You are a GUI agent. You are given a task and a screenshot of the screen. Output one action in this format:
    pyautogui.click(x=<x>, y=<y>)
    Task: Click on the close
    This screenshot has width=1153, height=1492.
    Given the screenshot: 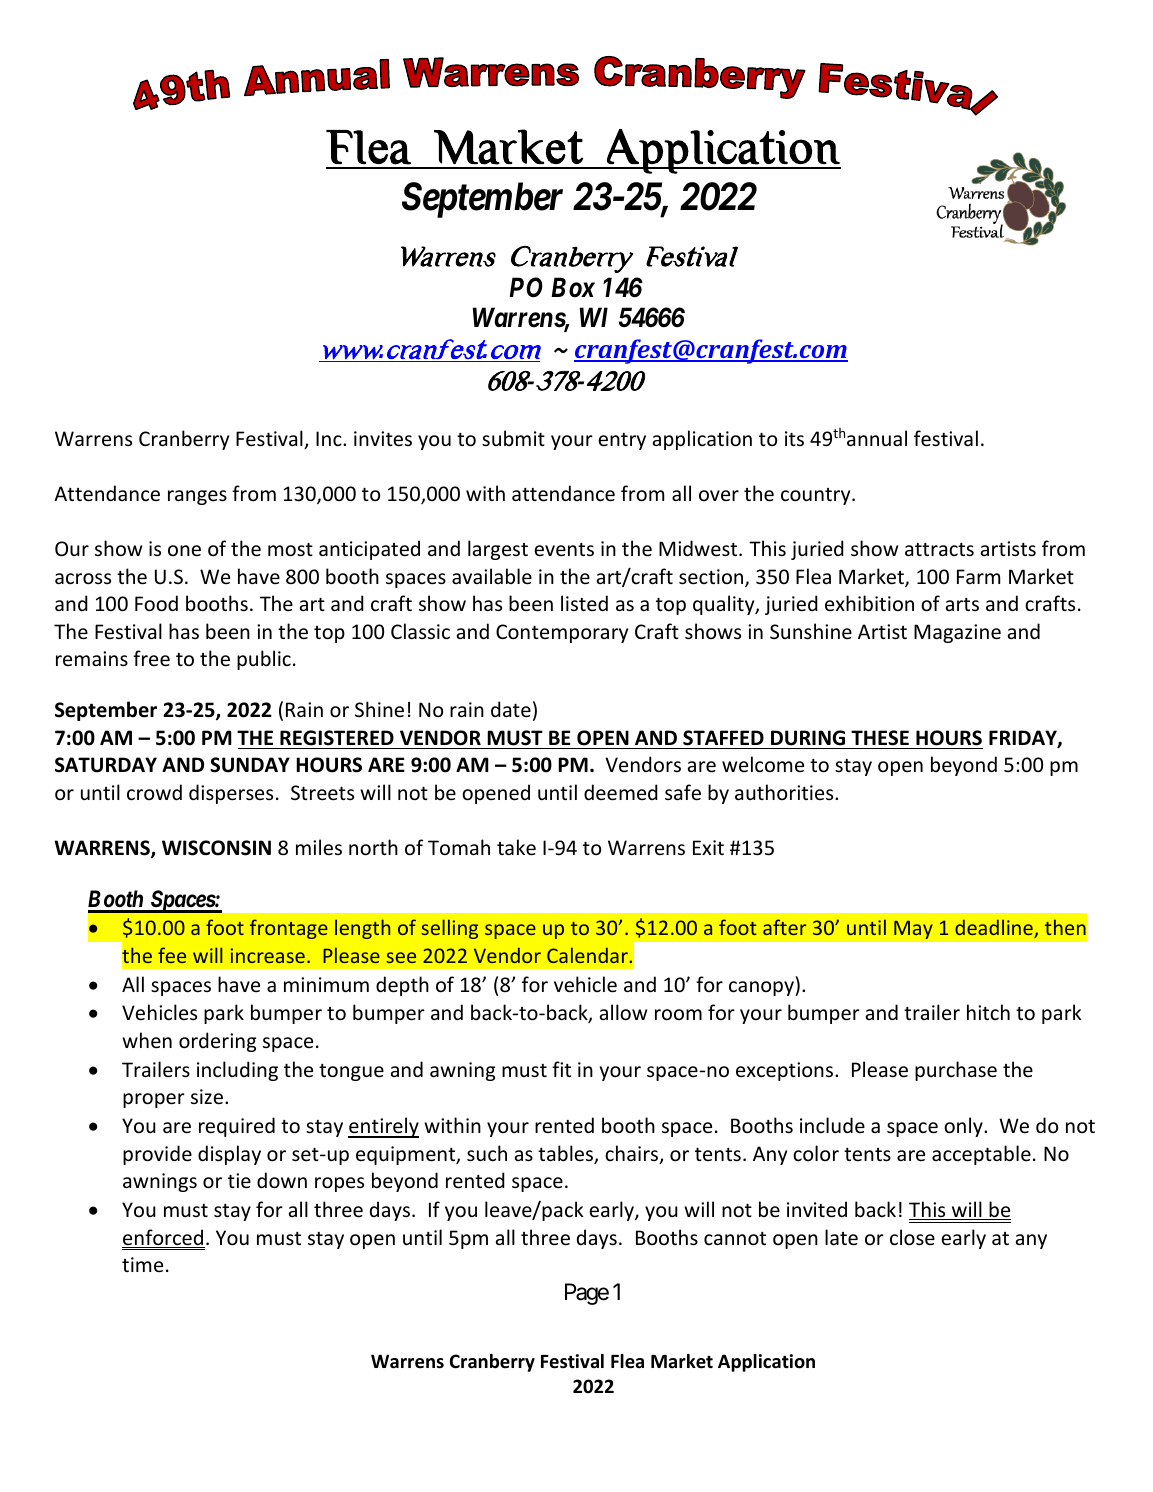 What is the action you would take?
    pyautogui.click(x=912, y=1237)
